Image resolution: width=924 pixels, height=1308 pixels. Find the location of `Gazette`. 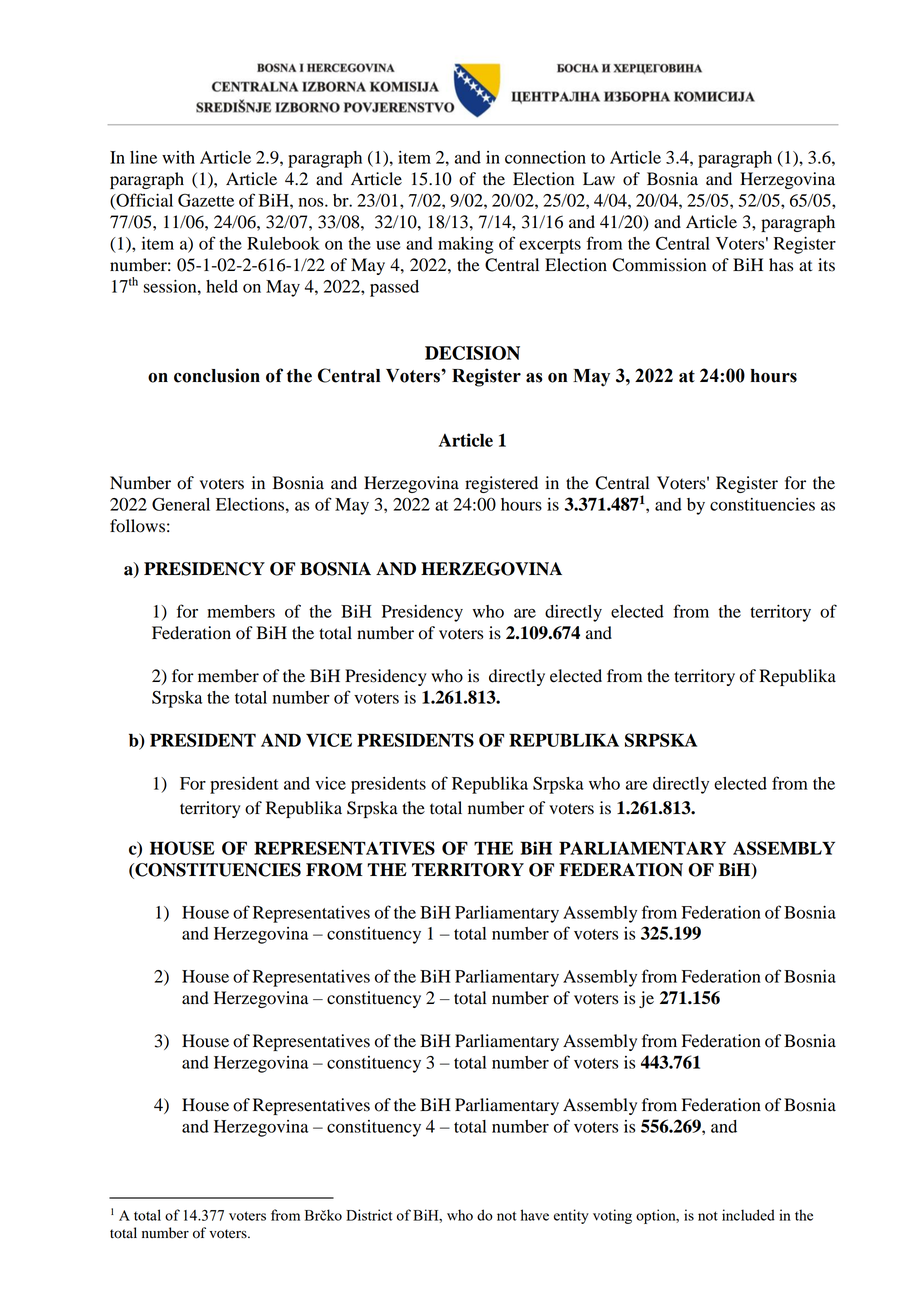

Gazette is located at coordinates (206, 200).
